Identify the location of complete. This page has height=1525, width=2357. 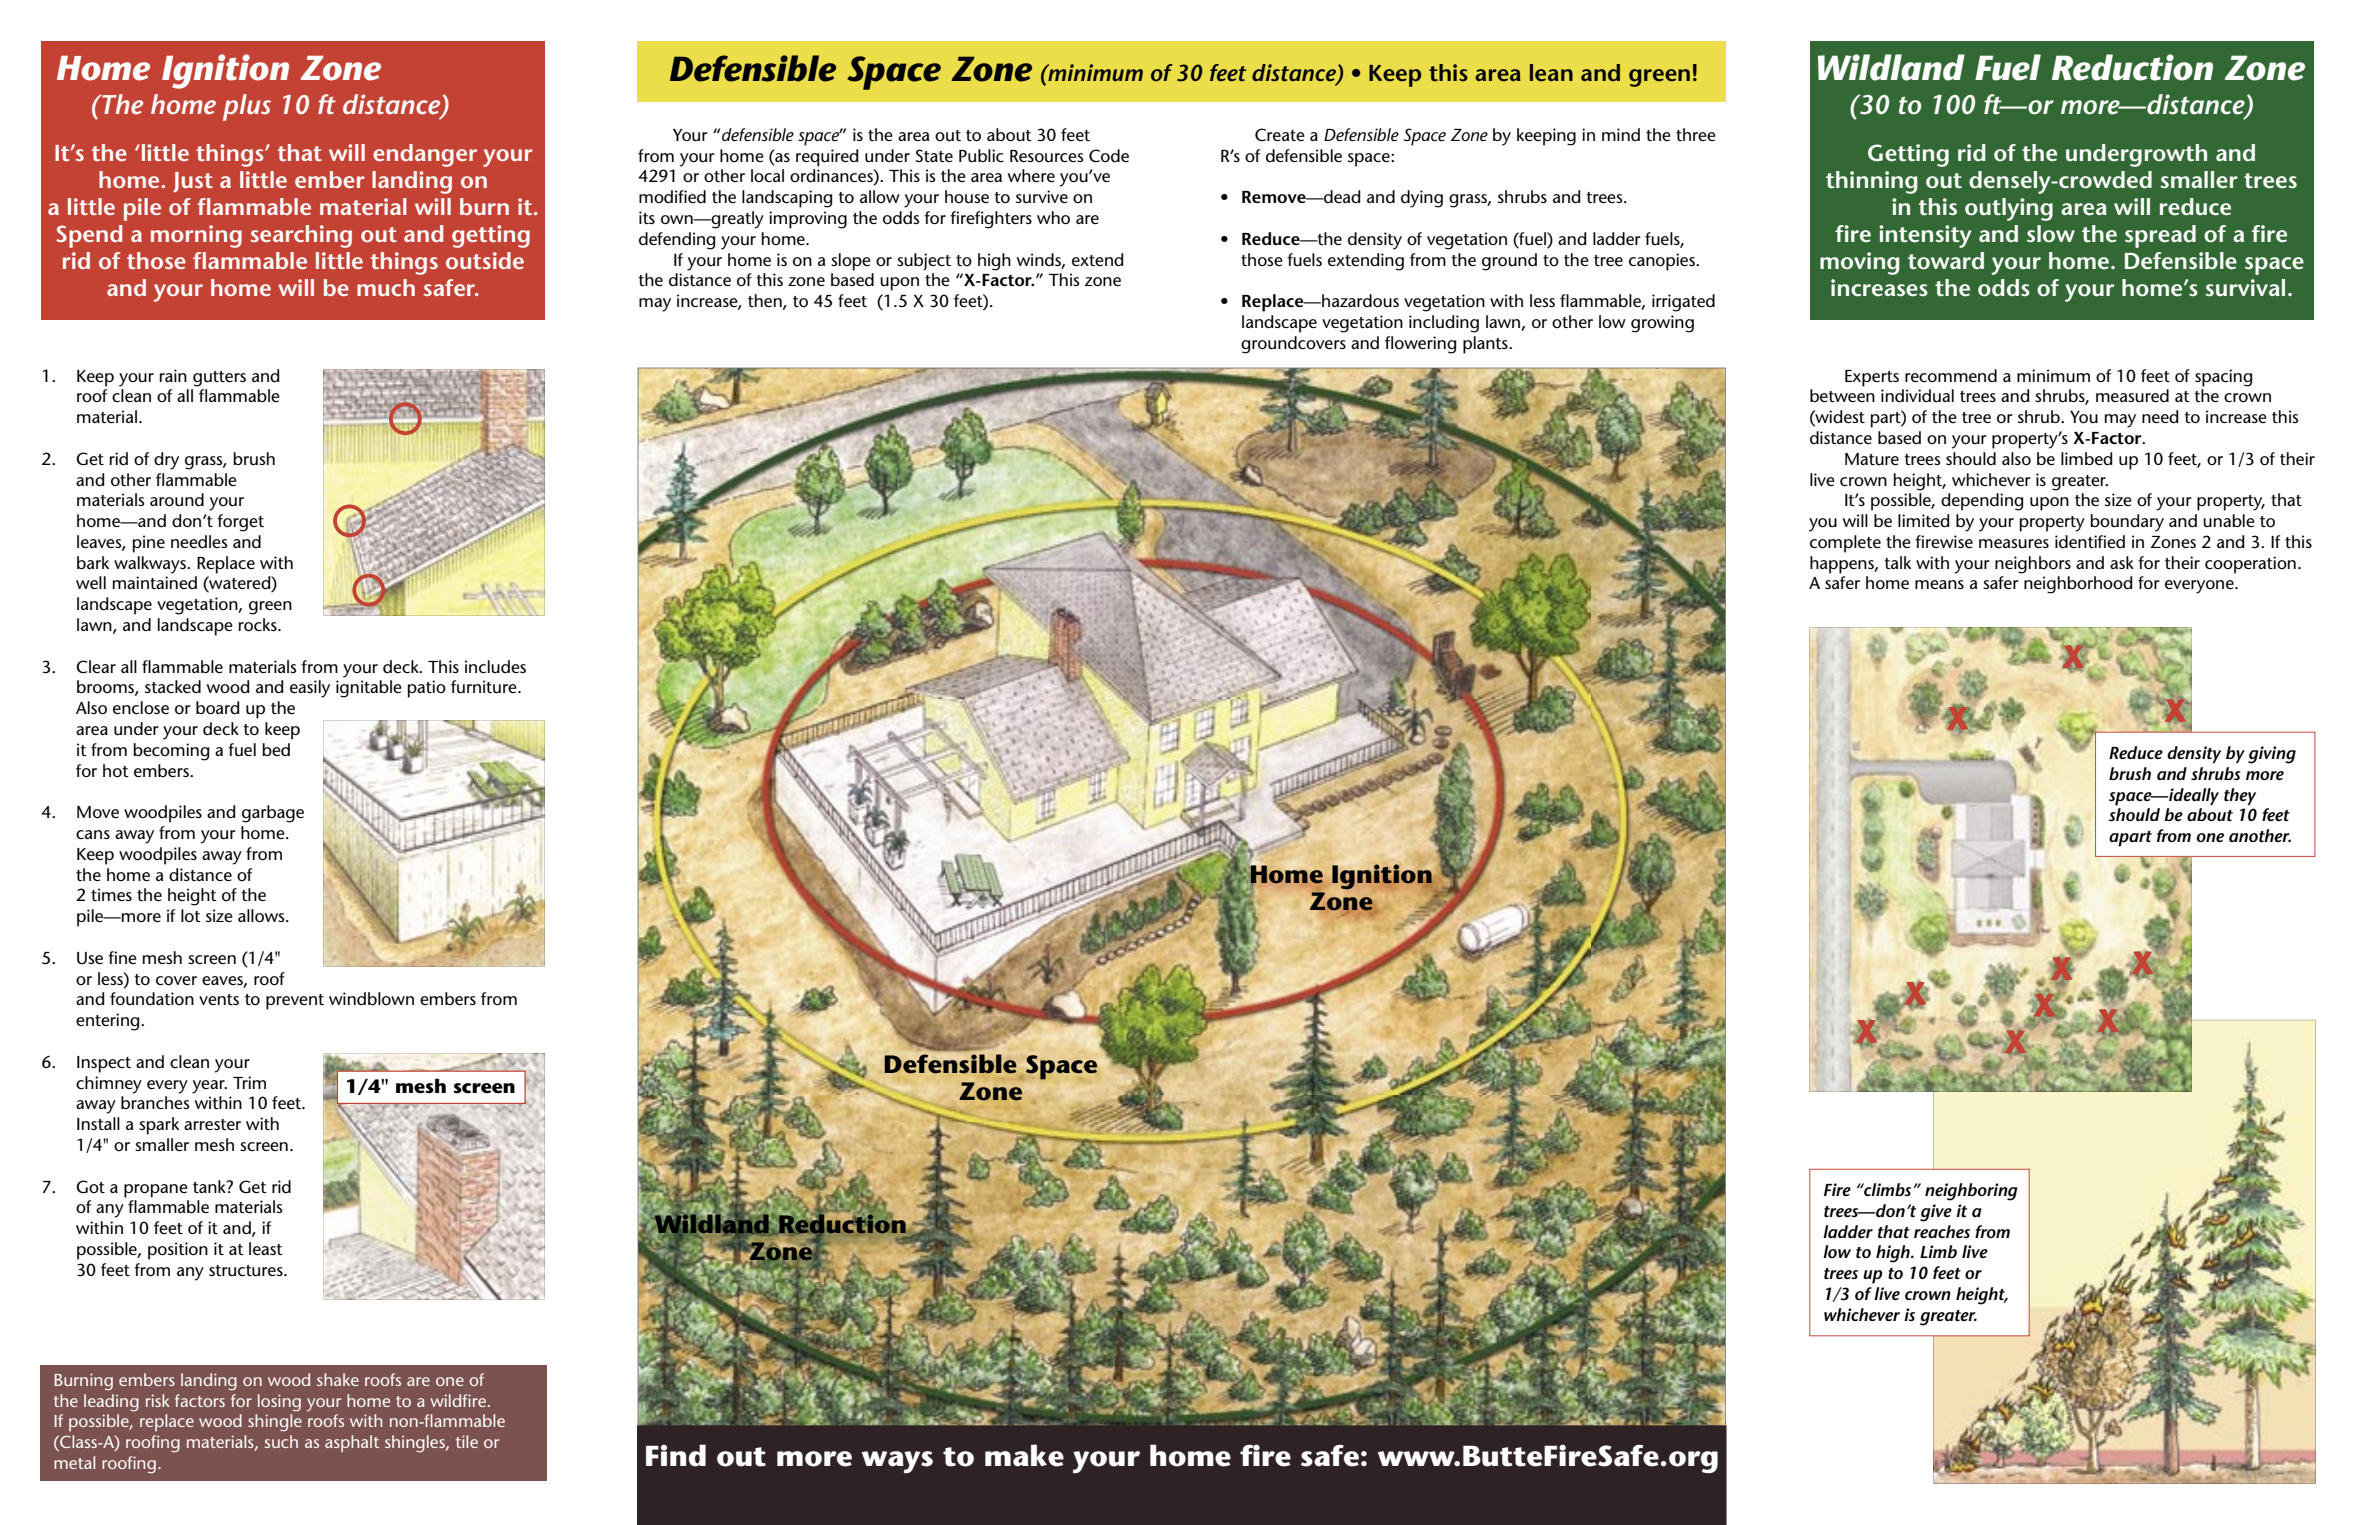
(1845, 544).
